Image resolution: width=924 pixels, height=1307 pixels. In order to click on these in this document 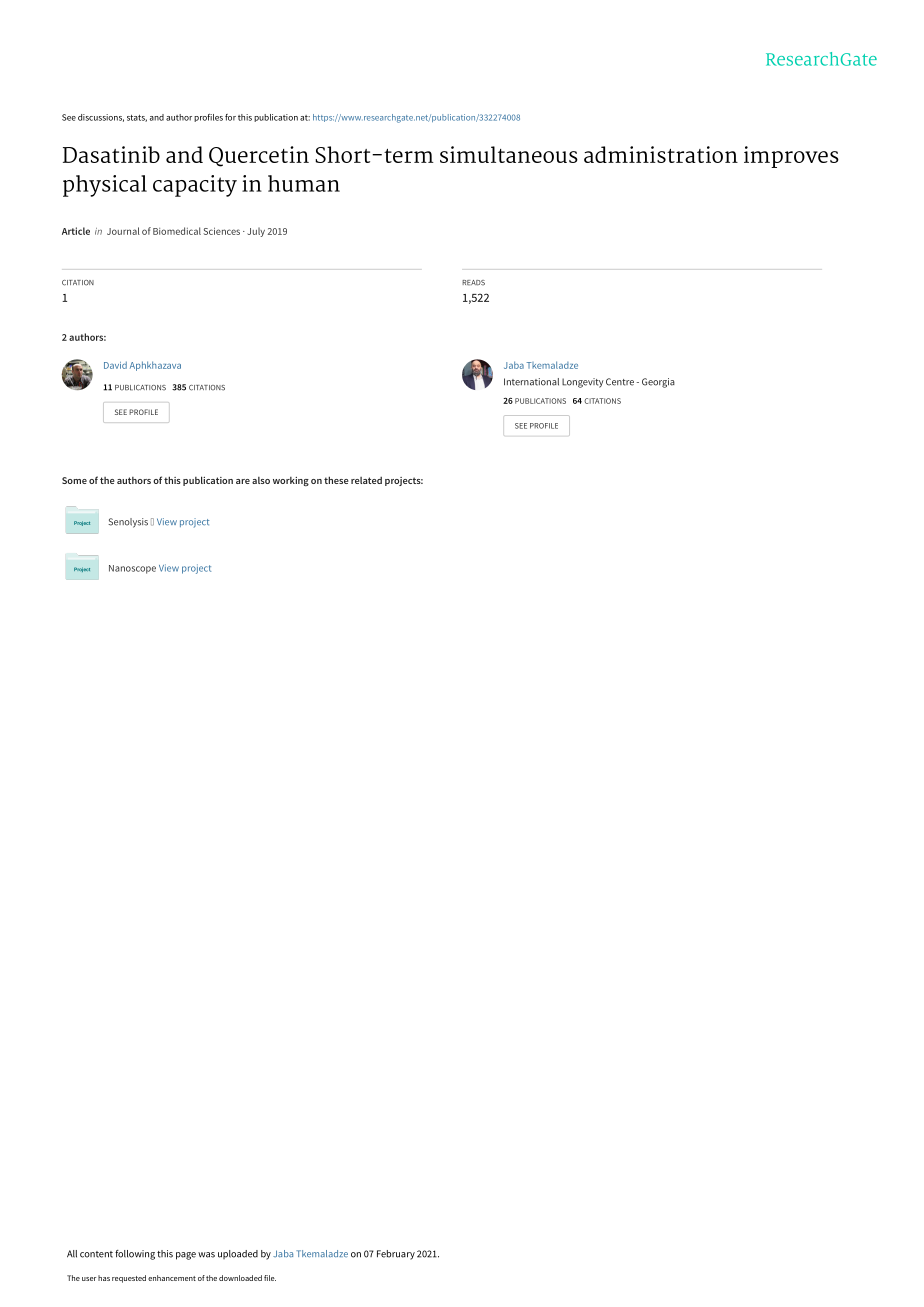, I will do `click(336, 480)`.
